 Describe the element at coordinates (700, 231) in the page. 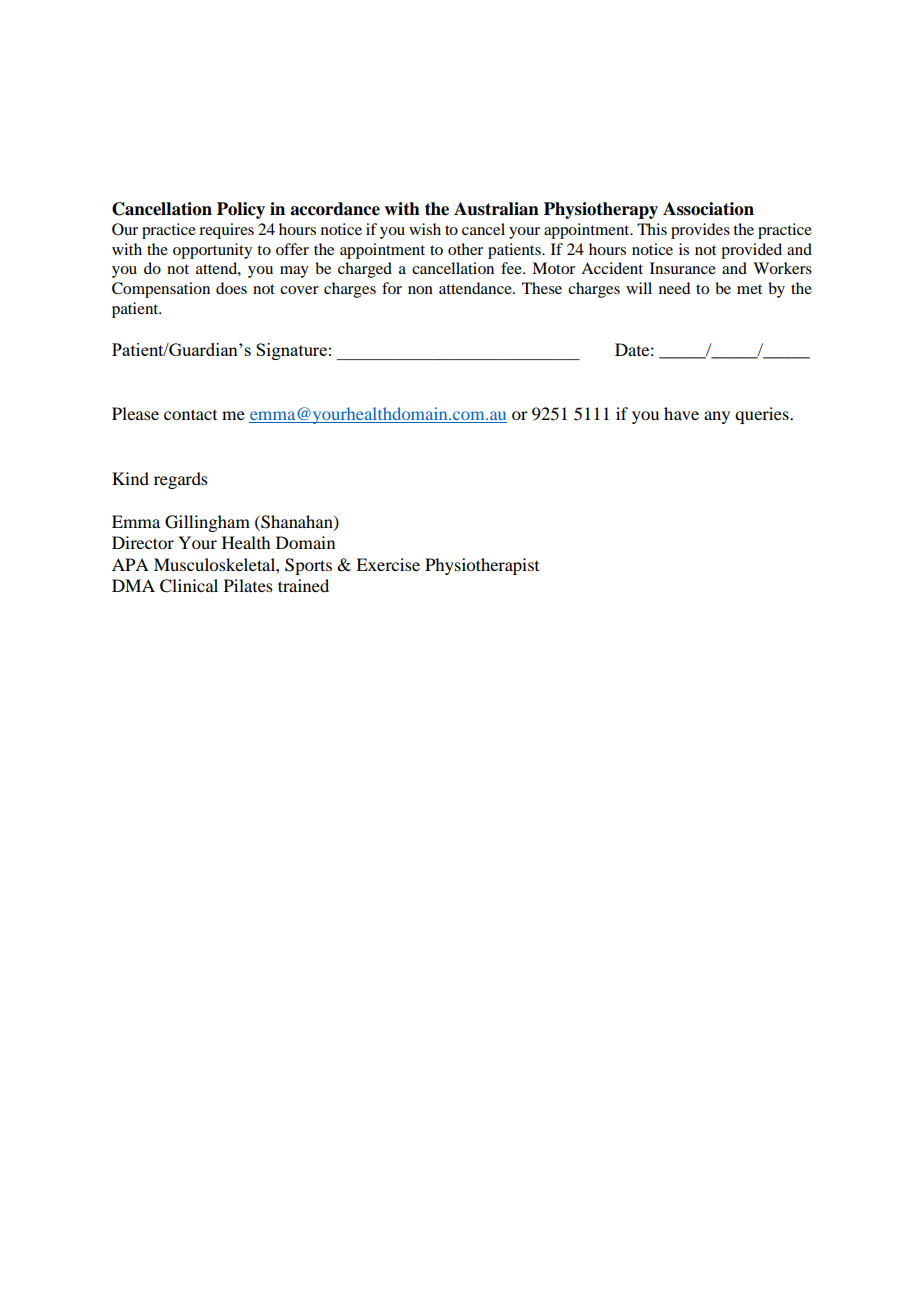

I see `provides` at that location.
